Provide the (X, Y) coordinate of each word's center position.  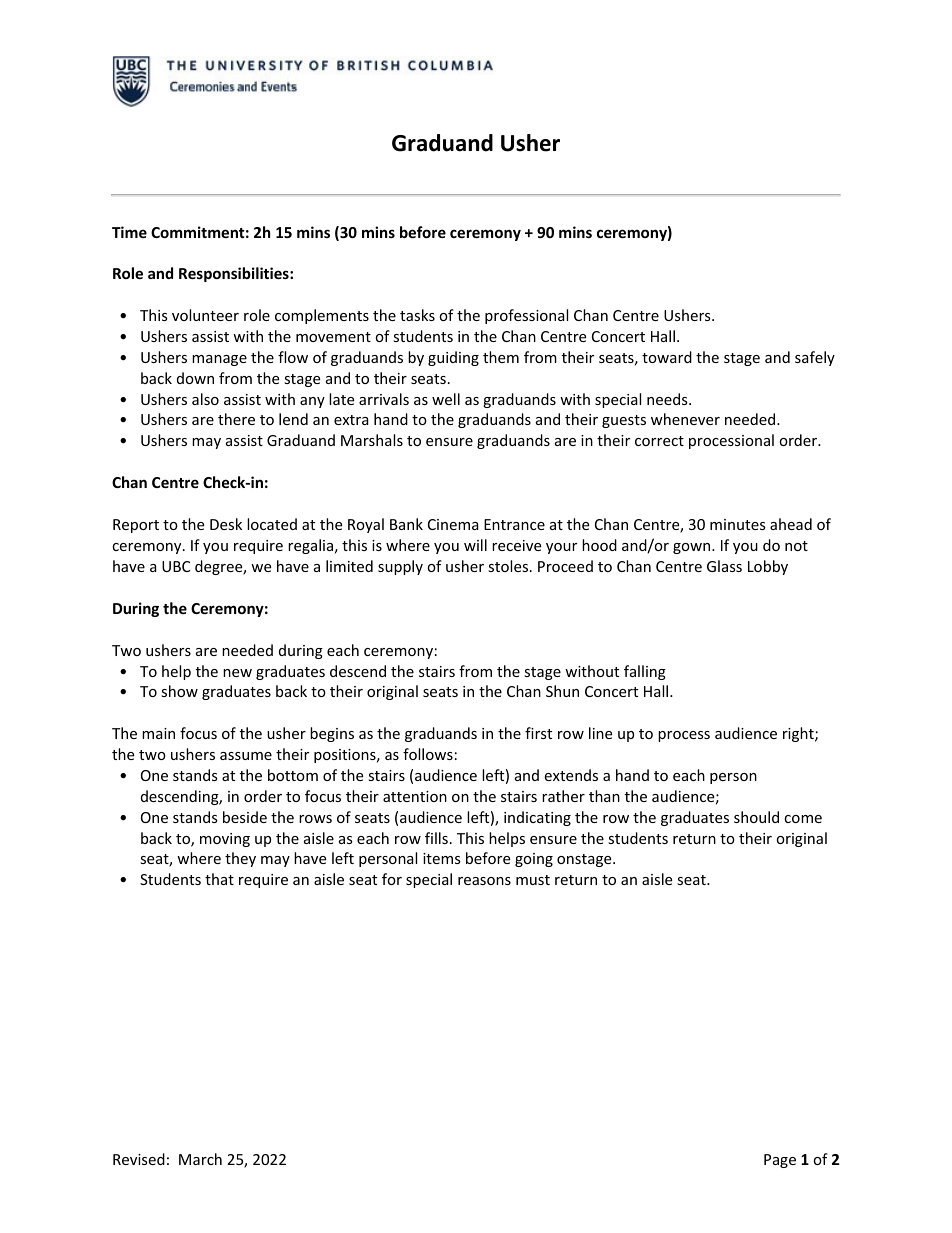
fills (436, 838)
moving (225, 840)
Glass (724, 566)
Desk (226, 524)
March (200, 1159)
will (475, 545)
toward (667, 357)
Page (780, 1161)
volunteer (205, 315)
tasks (417, 315)
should (756, 817)
